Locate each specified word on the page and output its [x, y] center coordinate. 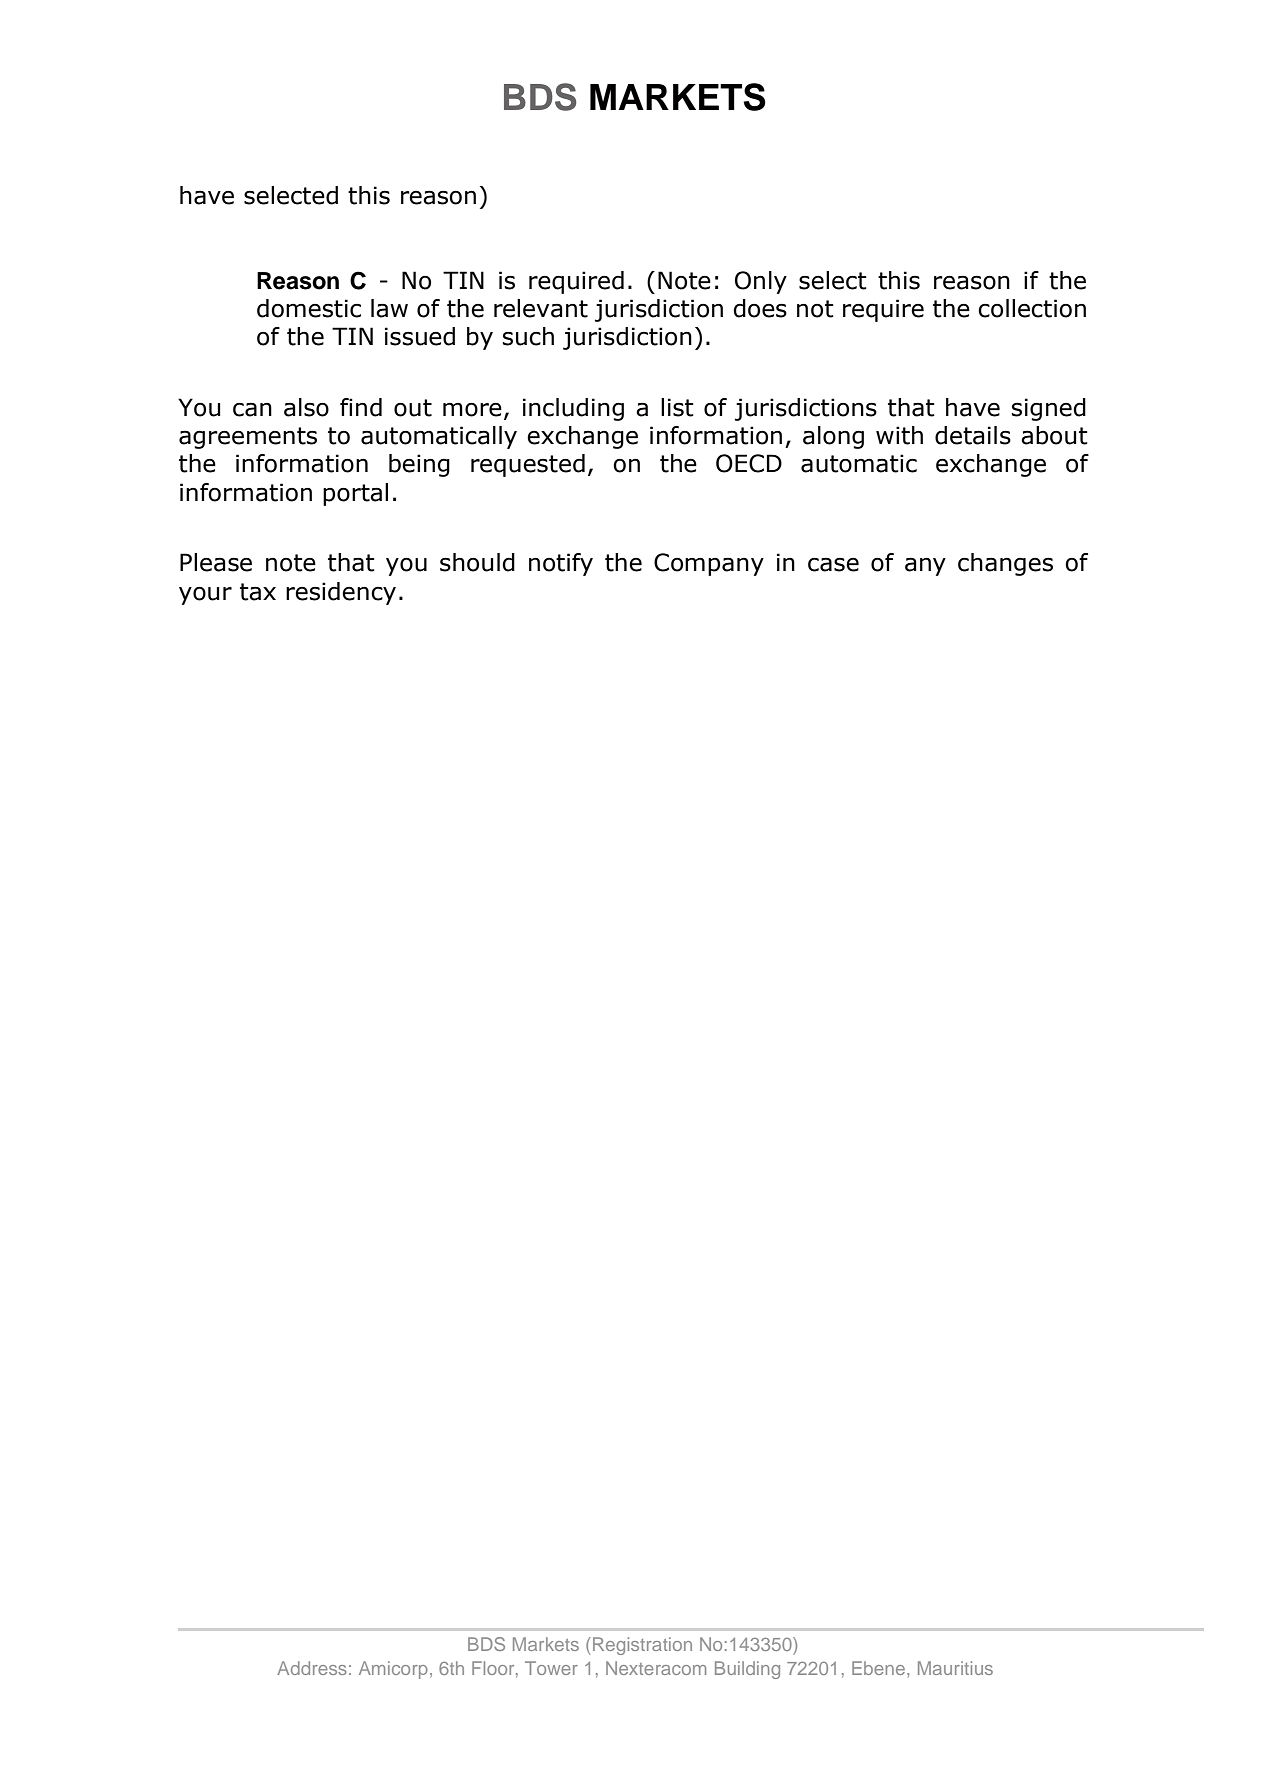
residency [341, 593]
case [833, 565]
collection [1032, 308]
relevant [541, 308]
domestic [309, 308]
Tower [551, 1668]
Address [312, 1668]
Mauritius [955, 1668]
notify [561, 564]
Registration [642, 1646]
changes [1005, 564]
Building [747, 1670]
